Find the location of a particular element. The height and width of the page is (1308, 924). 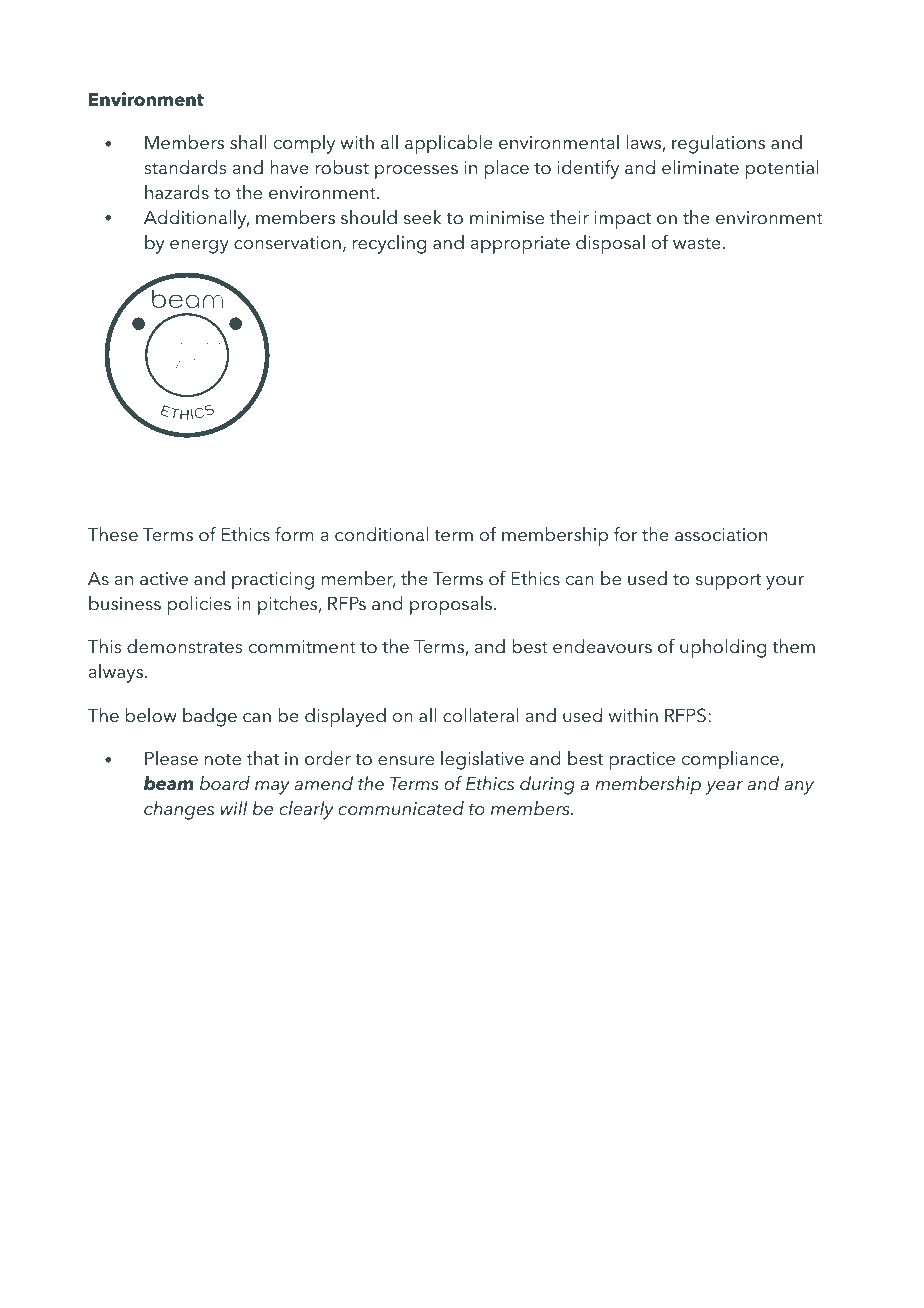

association is located at coordinates (721, 535).
